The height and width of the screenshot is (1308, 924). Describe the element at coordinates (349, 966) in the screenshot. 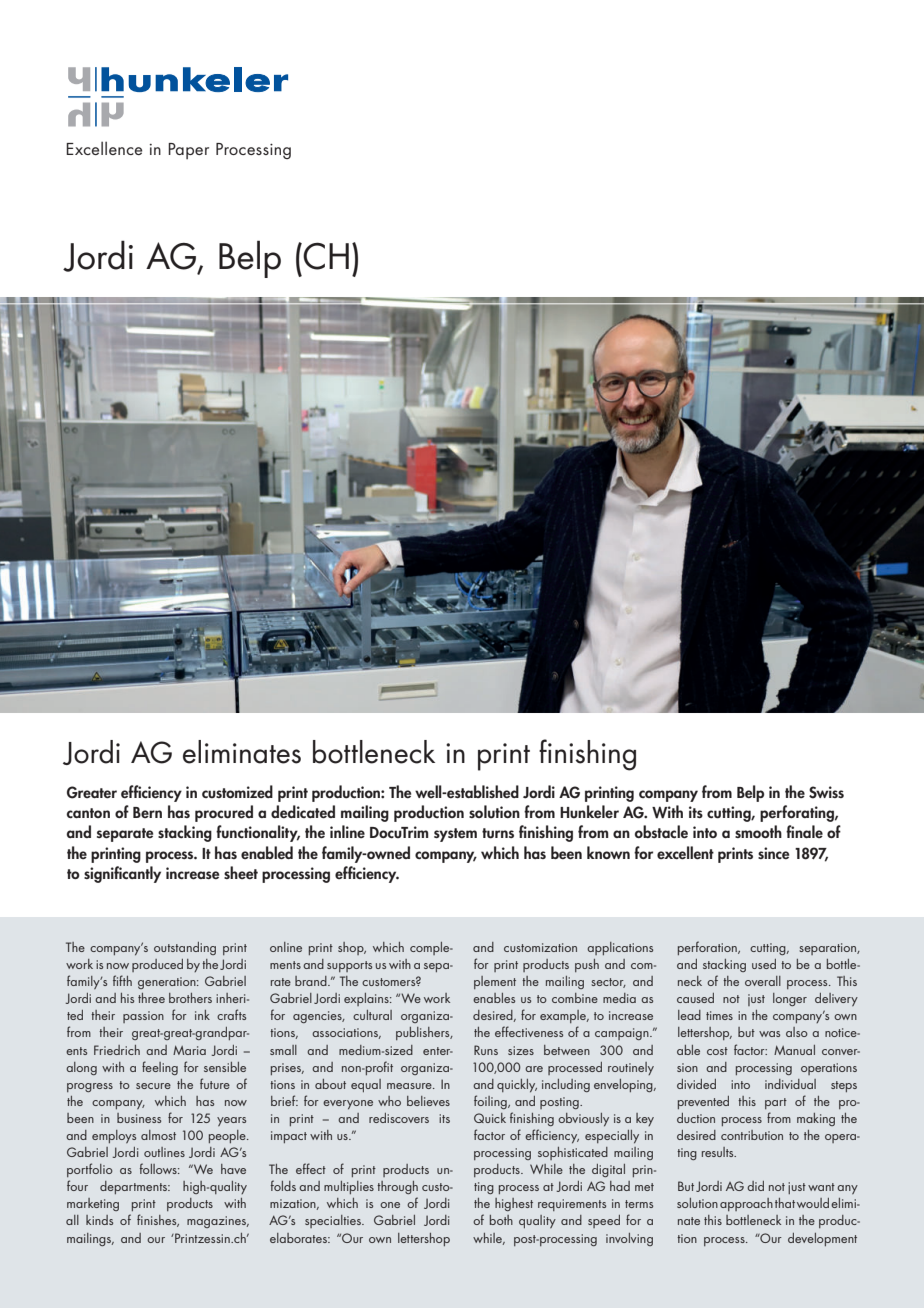

I see `supports` at that location.
